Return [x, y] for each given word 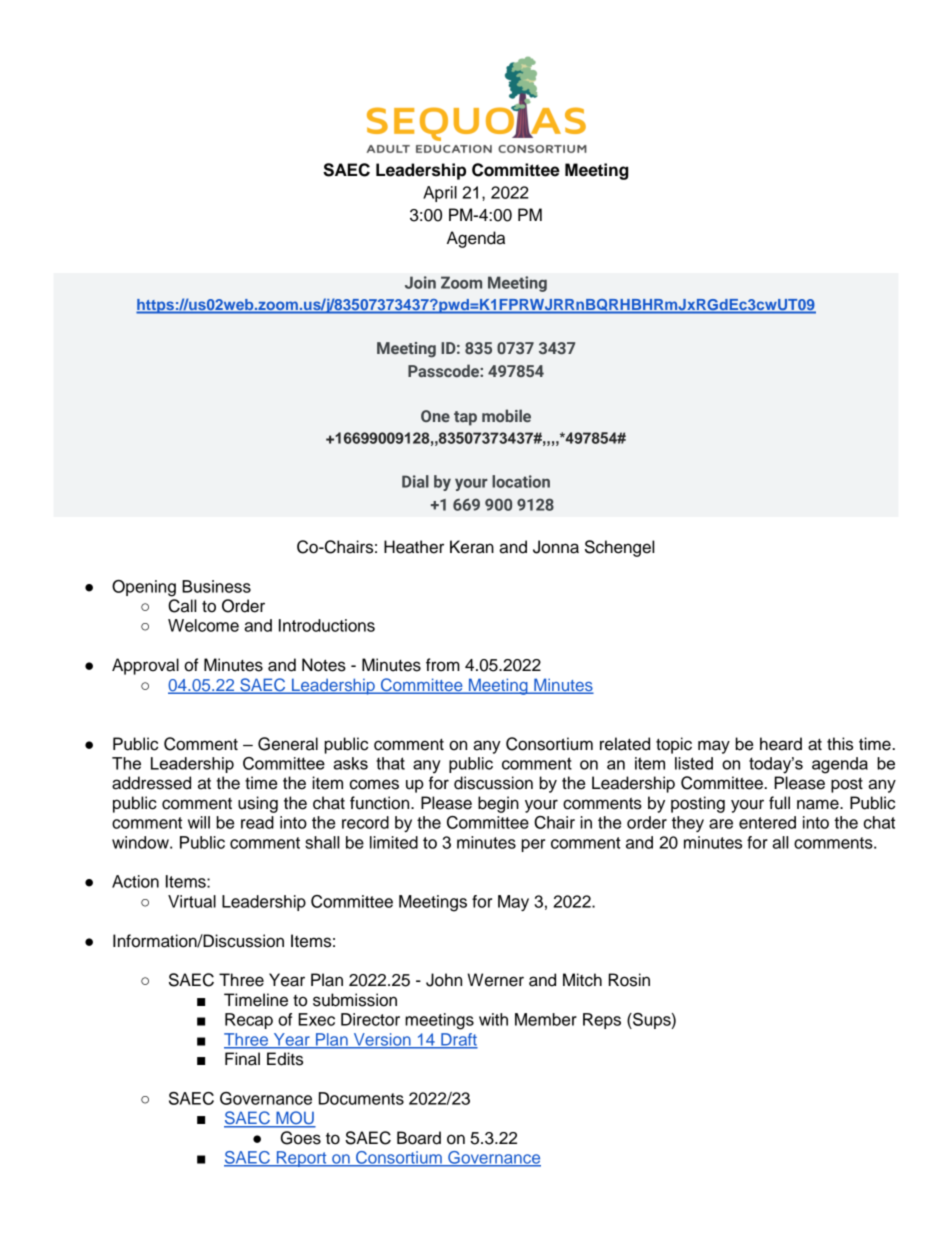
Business [216, 586]
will [199, 822]
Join [420, 282]
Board [419, 1138]
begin [498, 804]
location [521, 481]
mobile [506, 415]
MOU [295, 1119]
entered [767, 822]
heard [781, 744]
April [440, 194]
